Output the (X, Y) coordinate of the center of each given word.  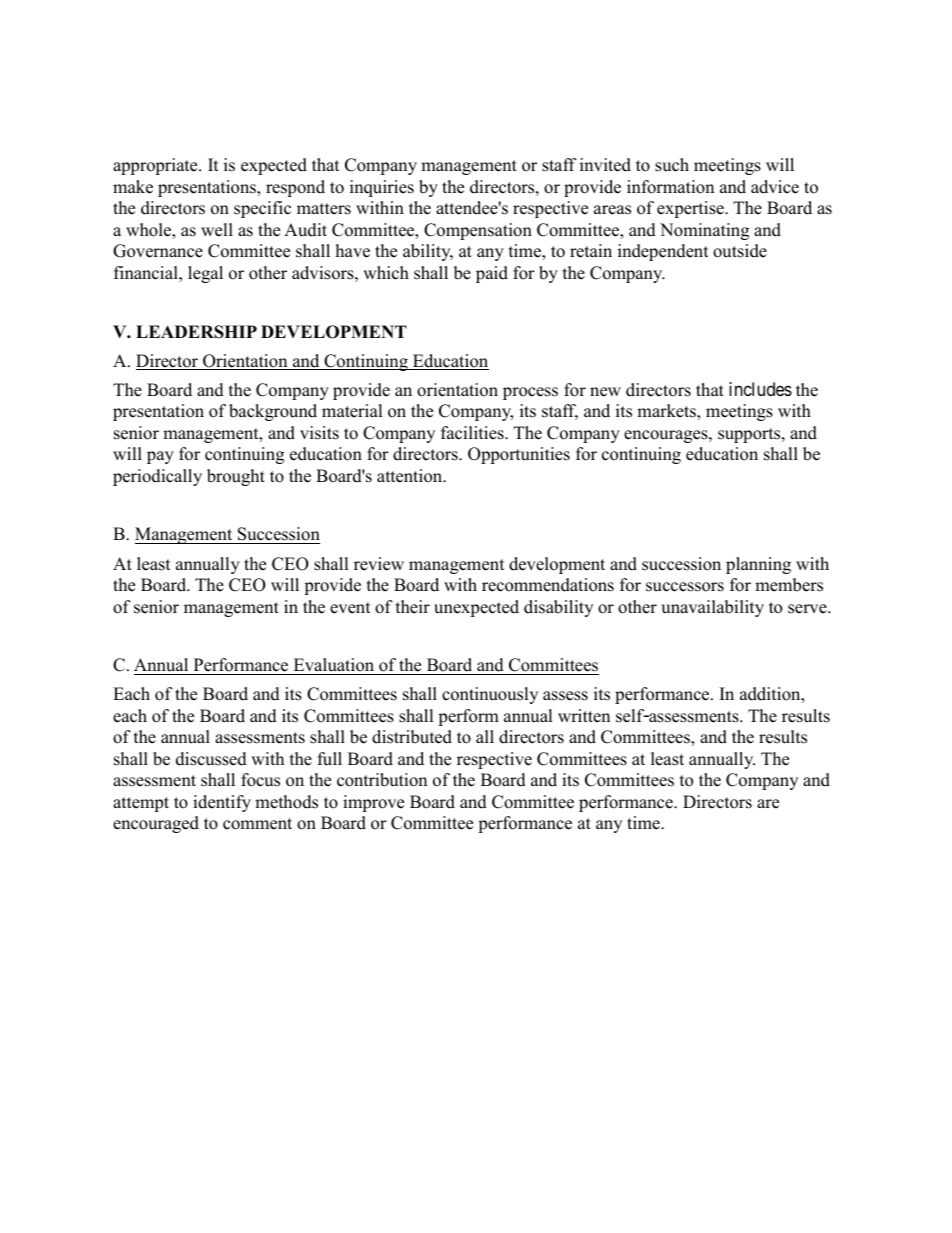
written (584, 716)
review (379, 564)
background (273, 412)
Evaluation (334, 665)
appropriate (156, 166)
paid (492, 274)
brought (236, 477)
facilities (473, 433)
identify (222, 803)
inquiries (382, 188)
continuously (490, 695)
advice (775, 187)
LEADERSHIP (196, 332)
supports (750, 435)
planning (758, 565)
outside (740, 251)
